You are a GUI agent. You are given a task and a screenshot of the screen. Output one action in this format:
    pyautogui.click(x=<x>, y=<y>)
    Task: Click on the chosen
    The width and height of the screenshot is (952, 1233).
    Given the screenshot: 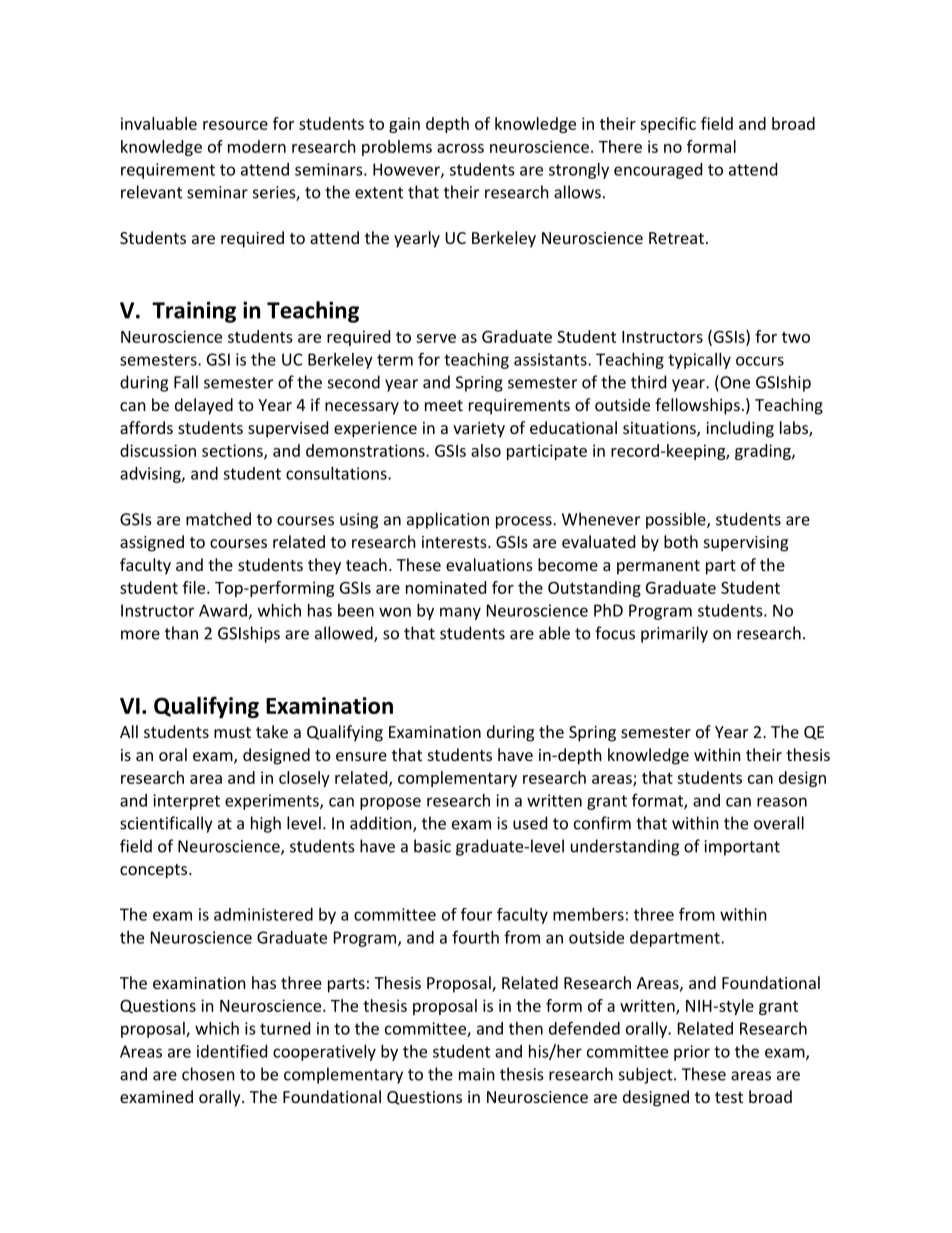 What is the action you would take?
    pyautogui.click(x=208, y=1074)
